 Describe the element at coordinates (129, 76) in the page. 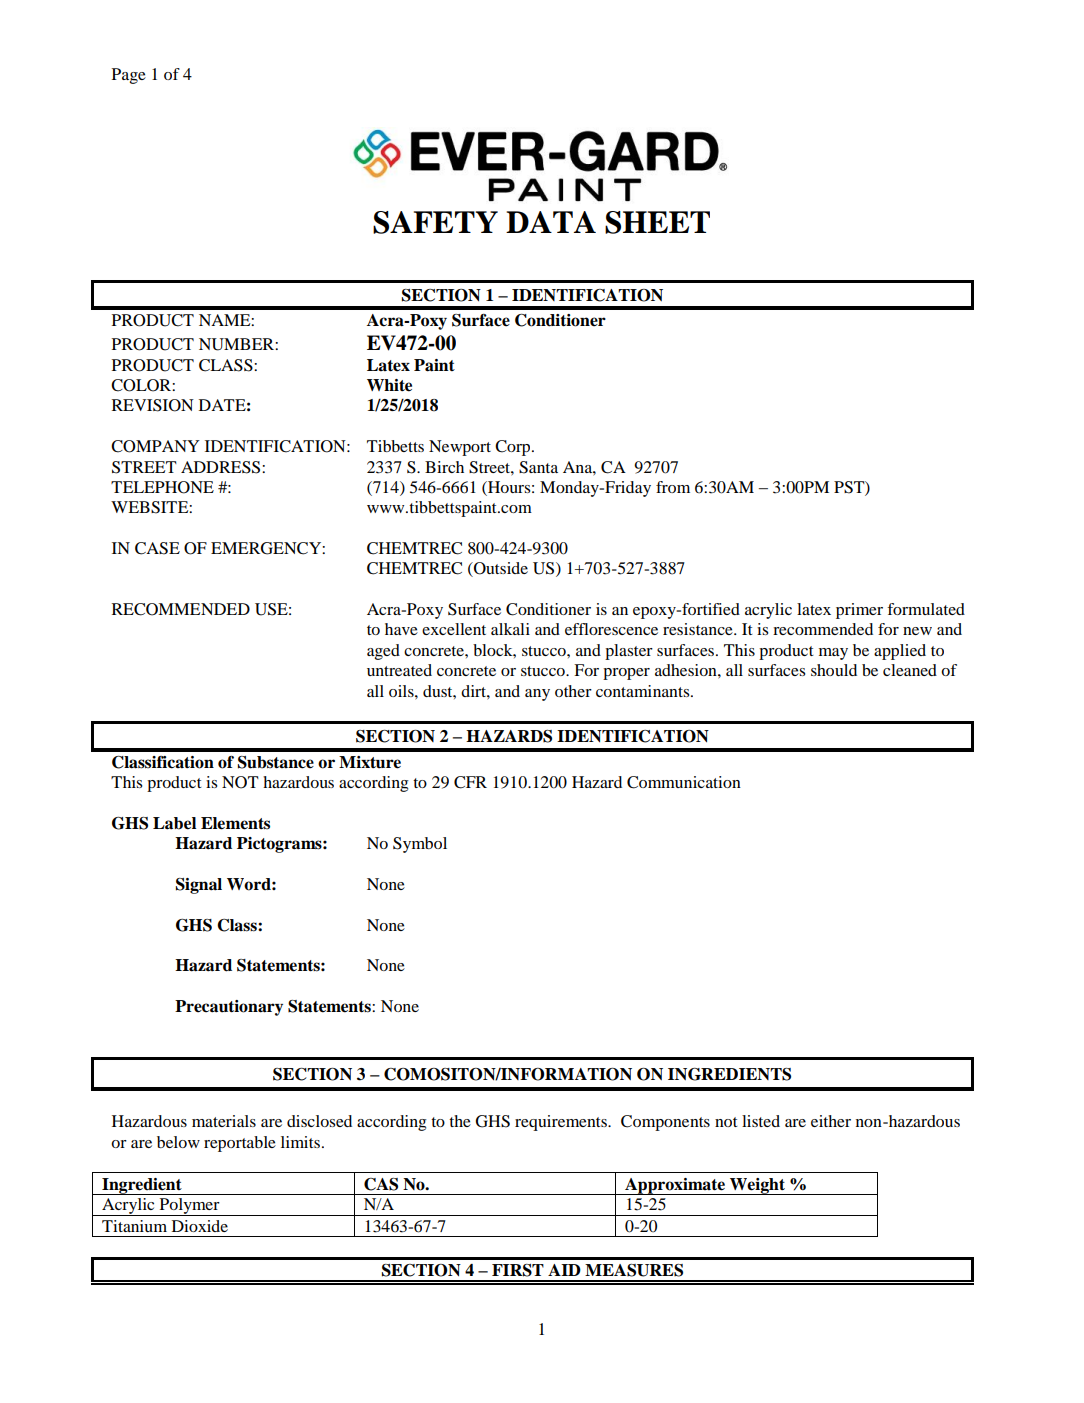

I see `Page` at that location.
